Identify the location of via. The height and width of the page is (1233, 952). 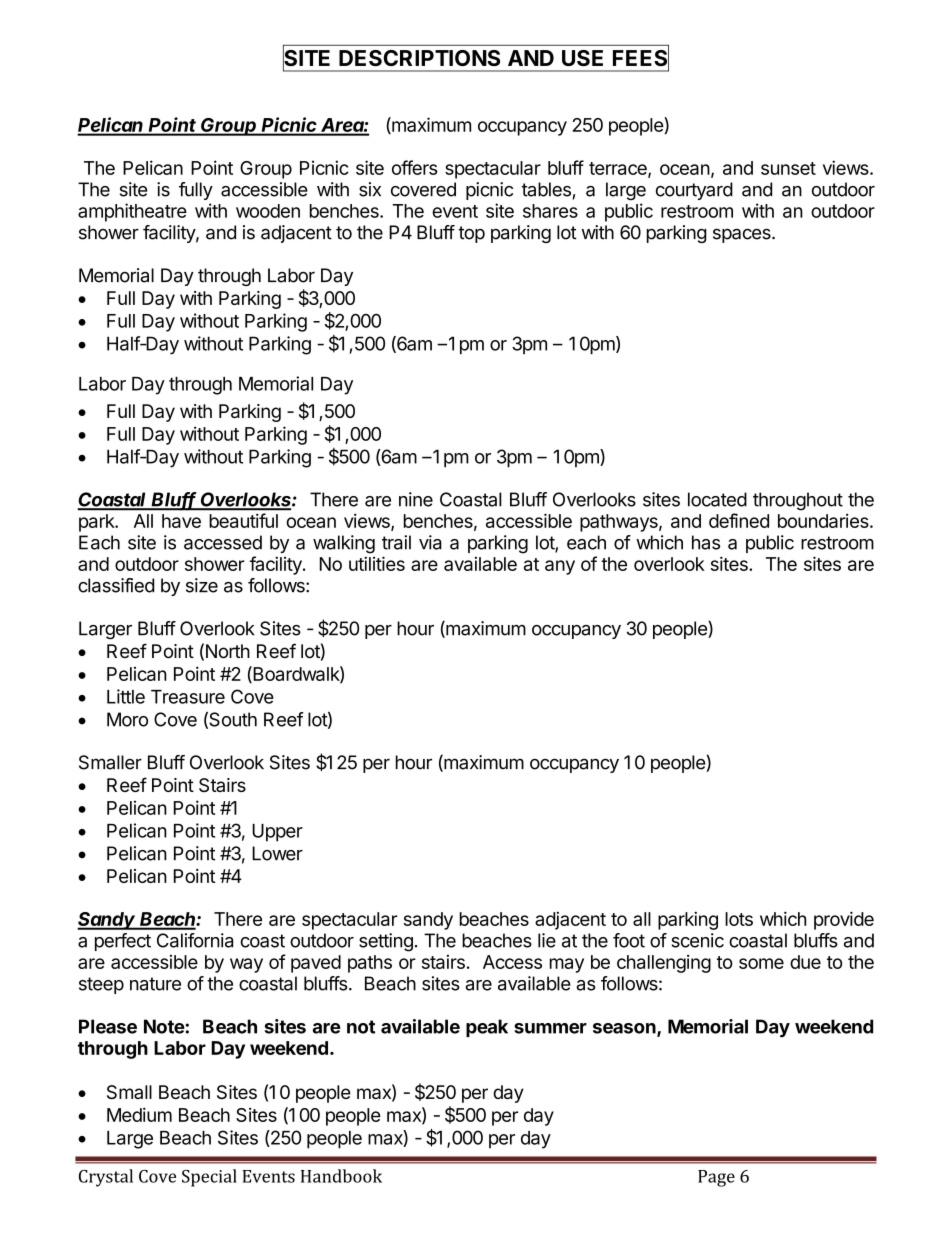
(430, 542).
